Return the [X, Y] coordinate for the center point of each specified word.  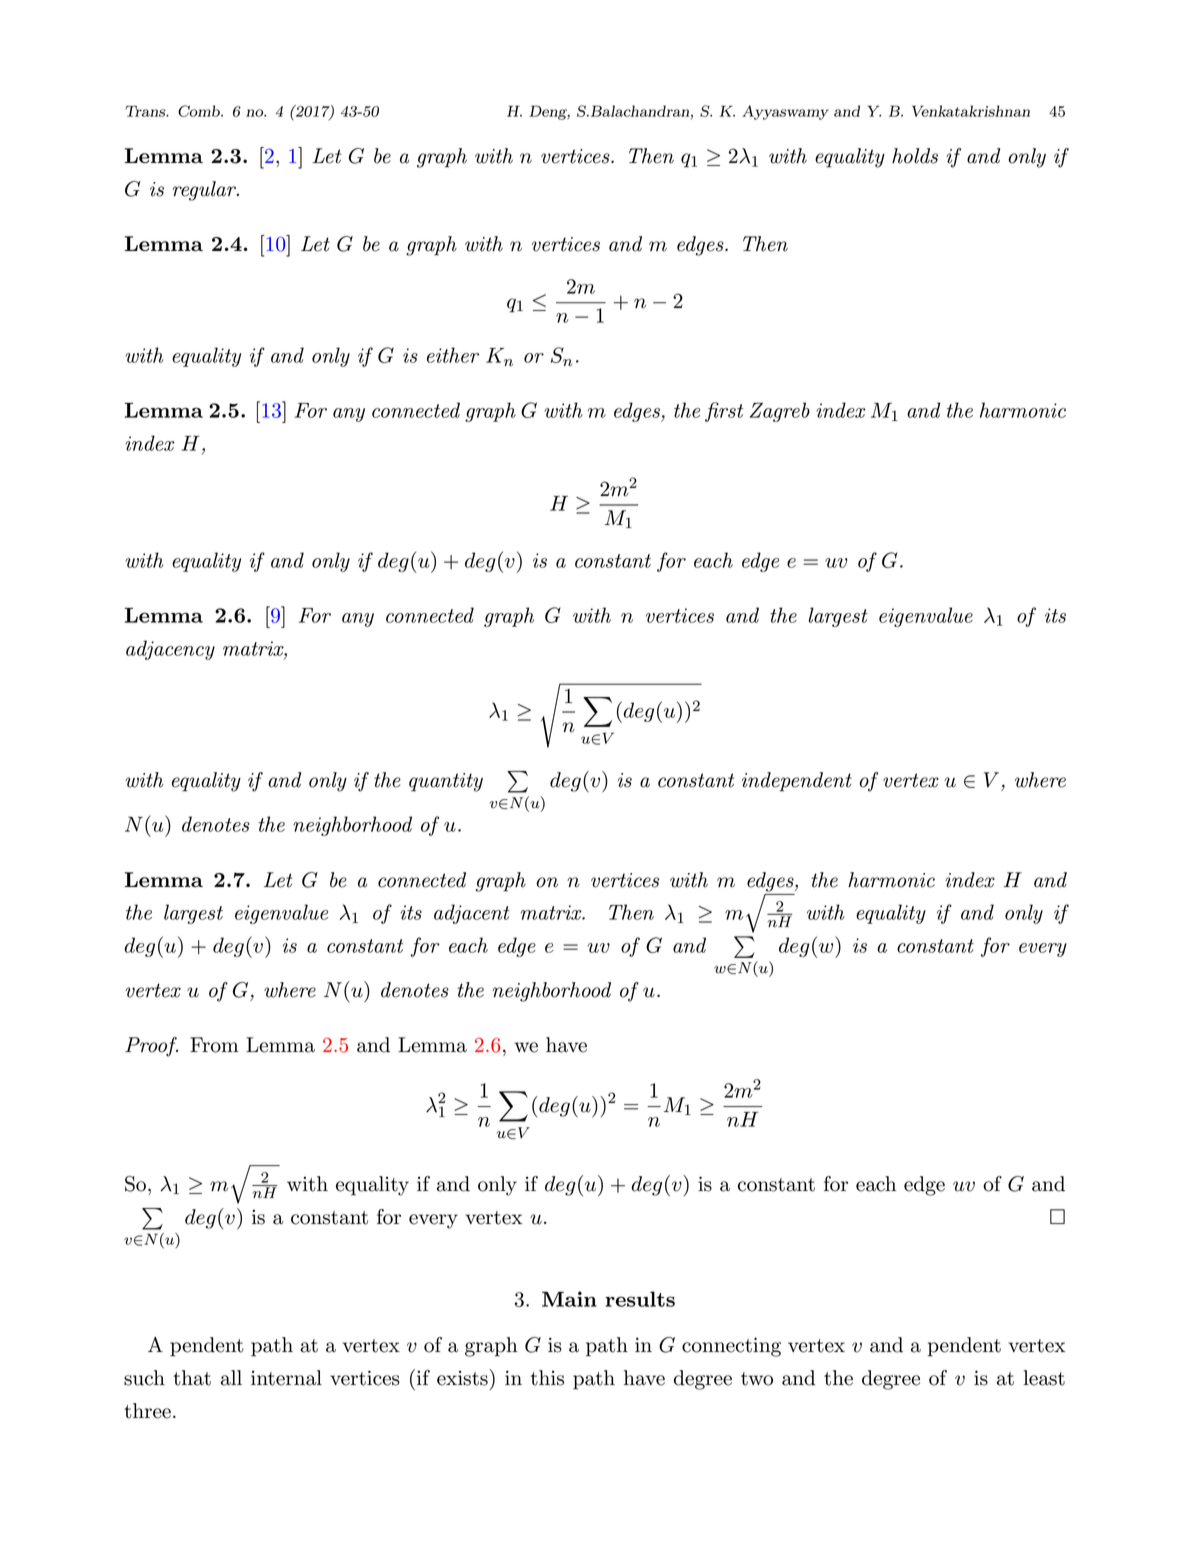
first [724, 412]
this [547, 1378]
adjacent [472, 914]
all [231, 1378]
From [214, 1045]
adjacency [170, 650]
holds [915, 156]
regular [205, 191]
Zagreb [780, 412]
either [453, 355]
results [640, 1299]
